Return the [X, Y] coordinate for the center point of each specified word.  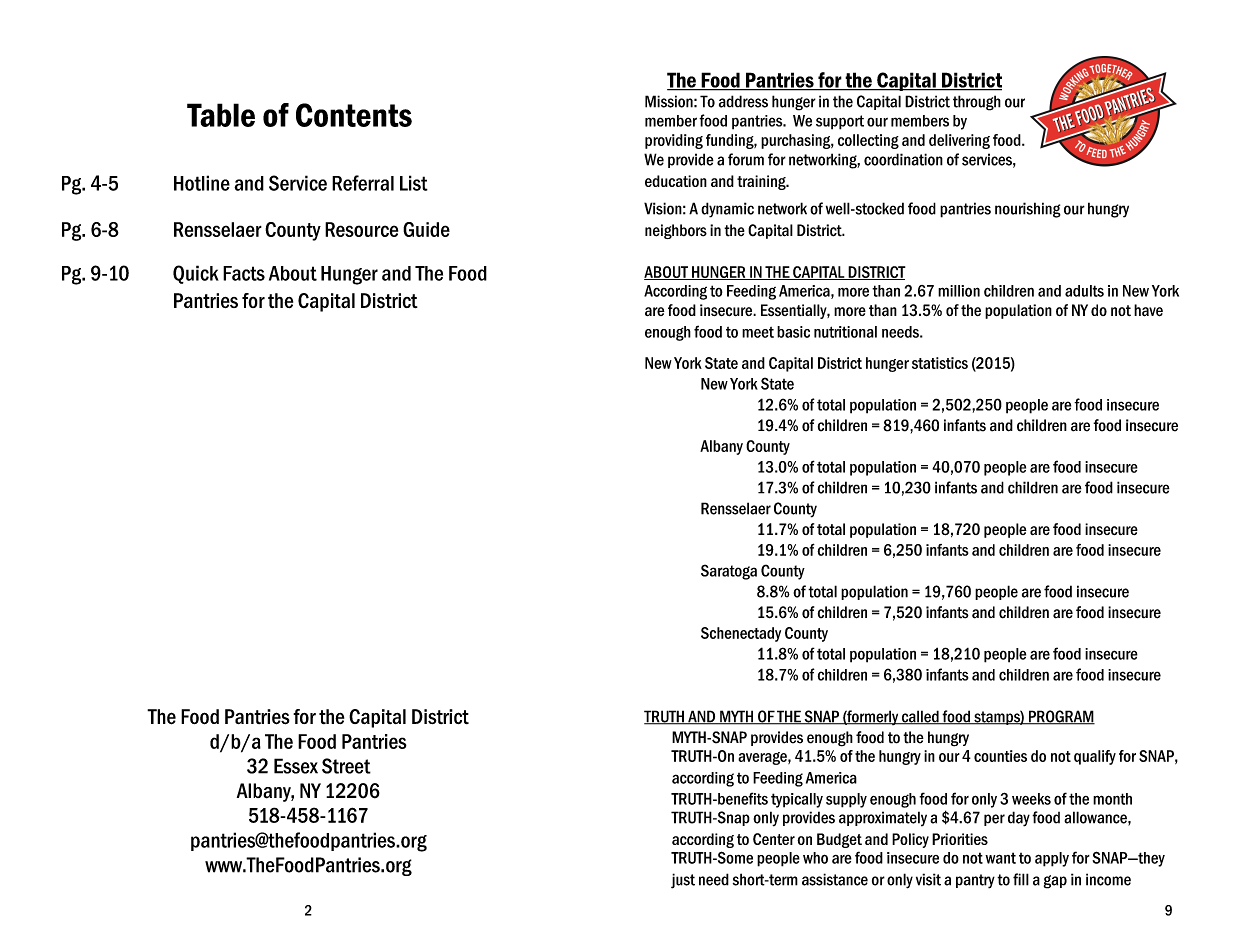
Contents [354, 115]
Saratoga [729, 572]
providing [674, 141]
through [977, 103]
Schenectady [741, 634]
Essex [296, 766]
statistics [940, 363]
